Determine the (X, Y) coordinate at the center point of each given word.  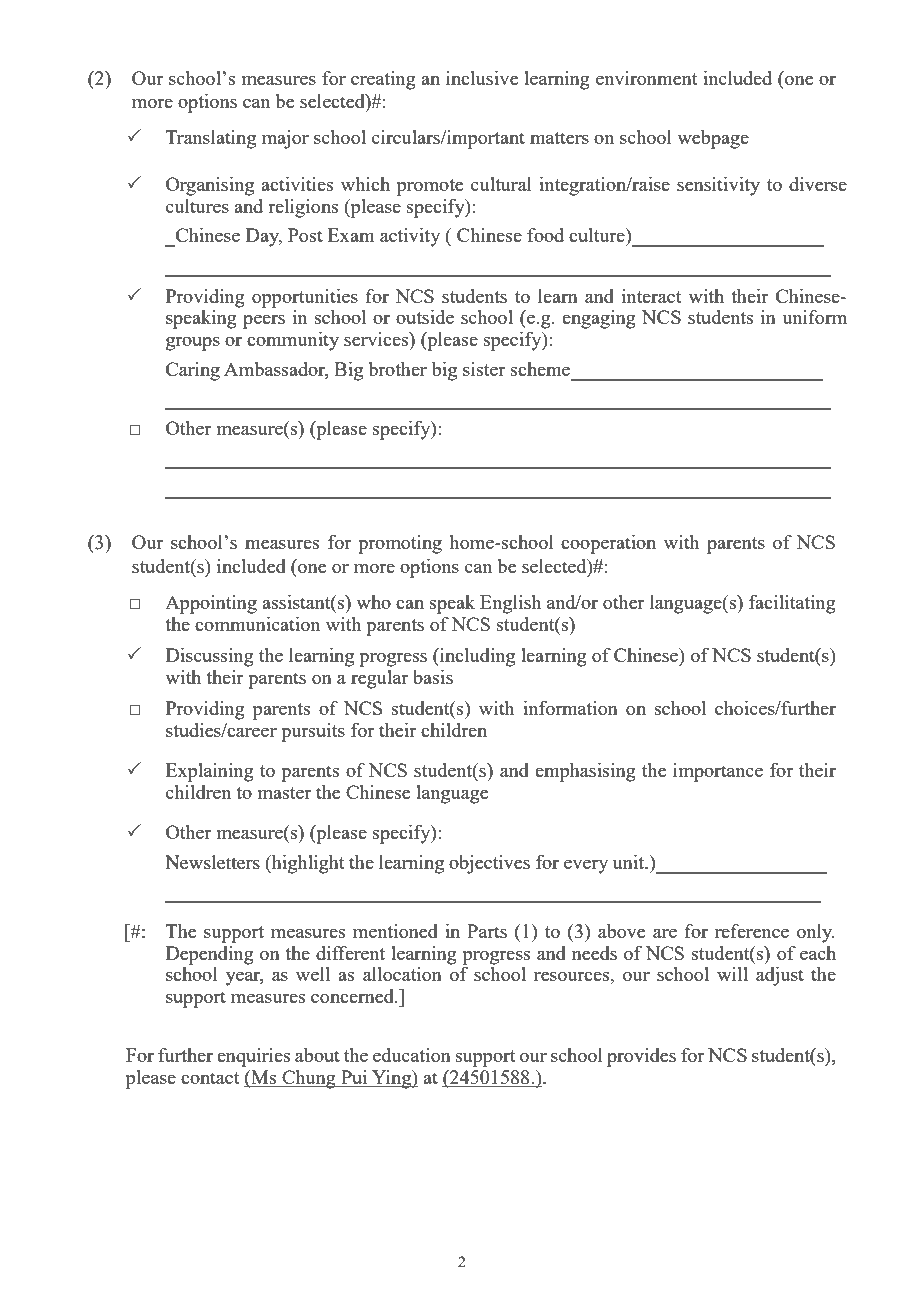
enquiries (254, 1057)
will (732, 974)
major (285, 139)
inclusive (482, 78)
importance (718, 772)
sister (484, 369)
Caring (193, 371)
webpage (713, 139)
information (570, 708)
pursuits (313, 732)
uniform (814, 317)
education (412, 1055)
